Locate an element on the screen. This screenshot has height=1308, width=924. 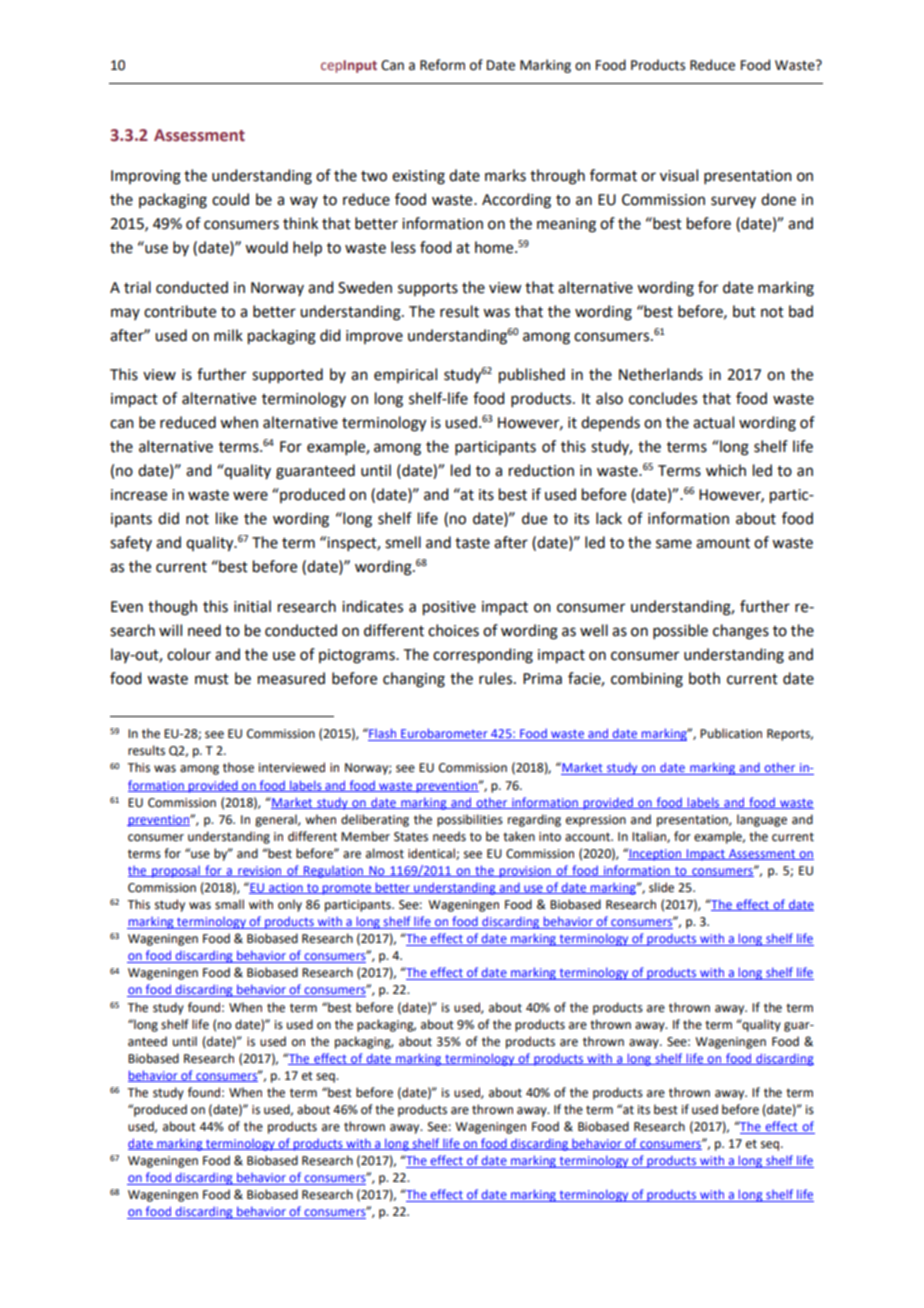
changes is located at coordinates (741, 632).
